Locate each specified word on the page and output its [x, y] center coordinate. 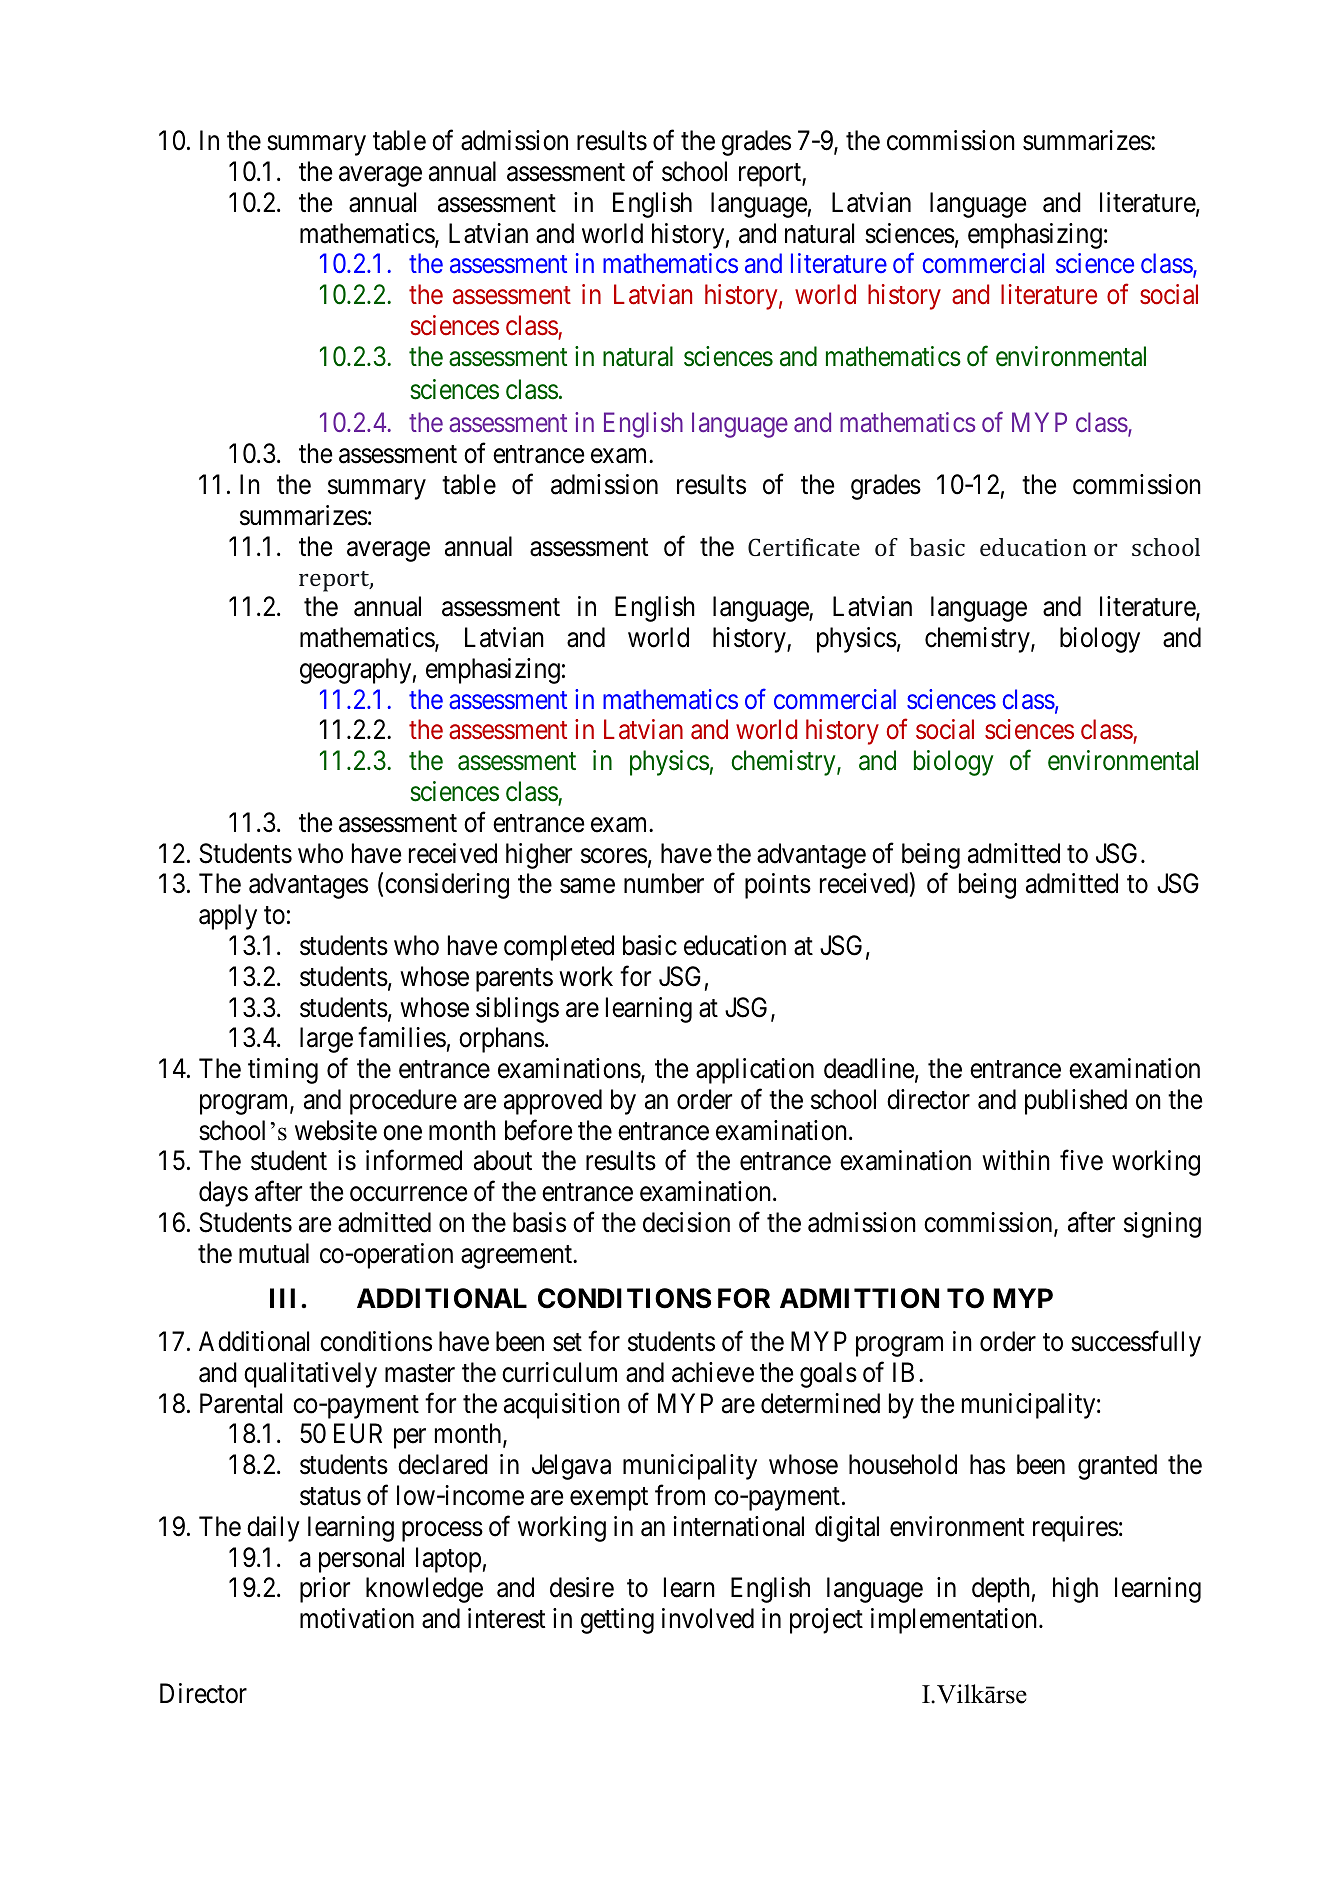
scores [614, 856]
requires [1075, 1529]
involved [708, 1618]
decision [686, 1222]
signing [1162, 1225]
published [1076, 1102]
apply [228, 917]
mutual [274, 1253]
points [778, 886]
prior [325, 1590]
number [664, 883]
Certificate [804, 547]
